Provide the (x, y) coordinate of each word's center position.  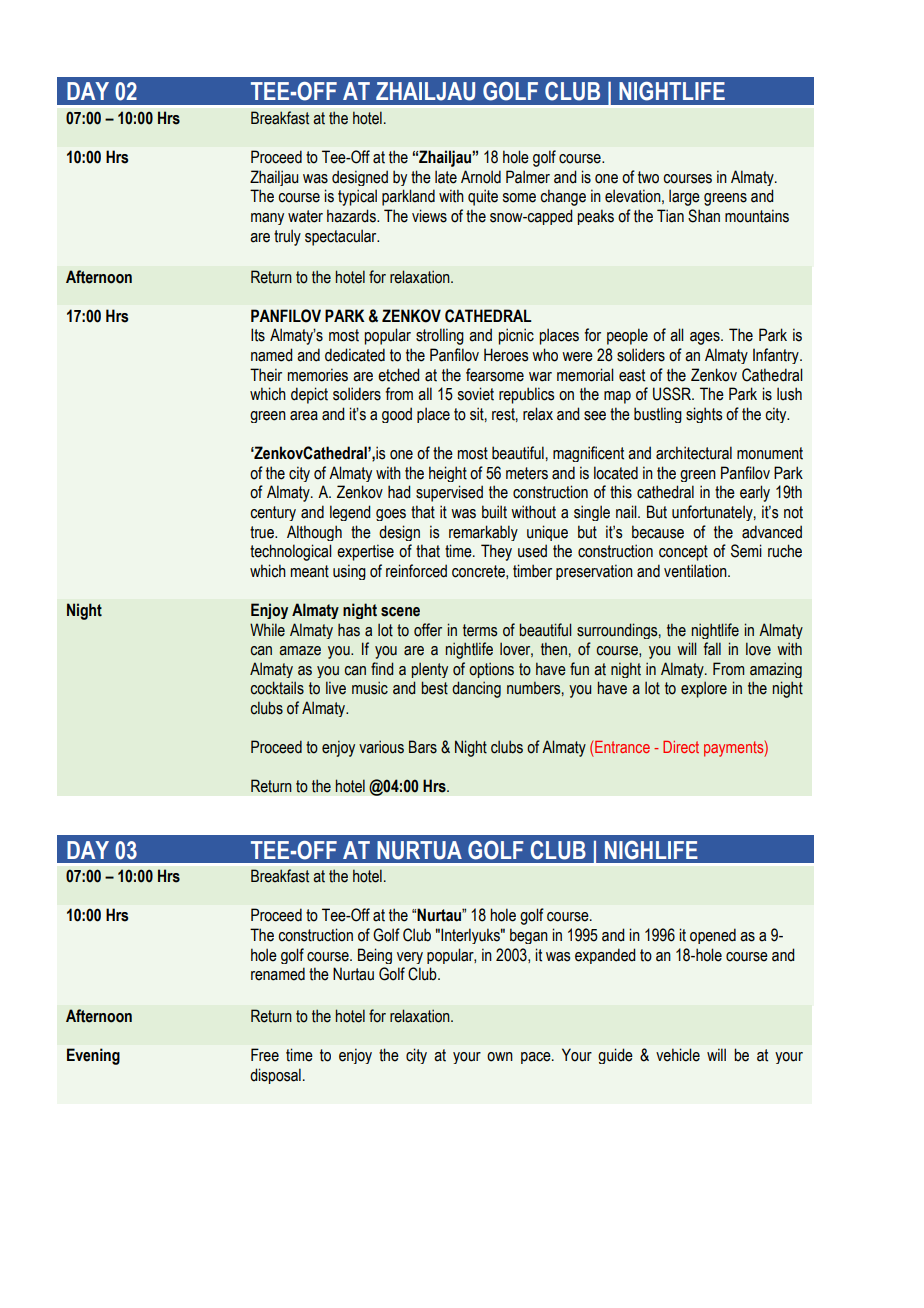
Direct (681, 747)
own (500, 1057)
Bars (423, 747)
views (429, 216)
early (755, 493)
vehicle (678, 1055)
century (273, 513)
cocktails (277, 688)
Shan (704, 216)
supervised (449, 493)
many (267, 219)
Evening (93, 1056)
